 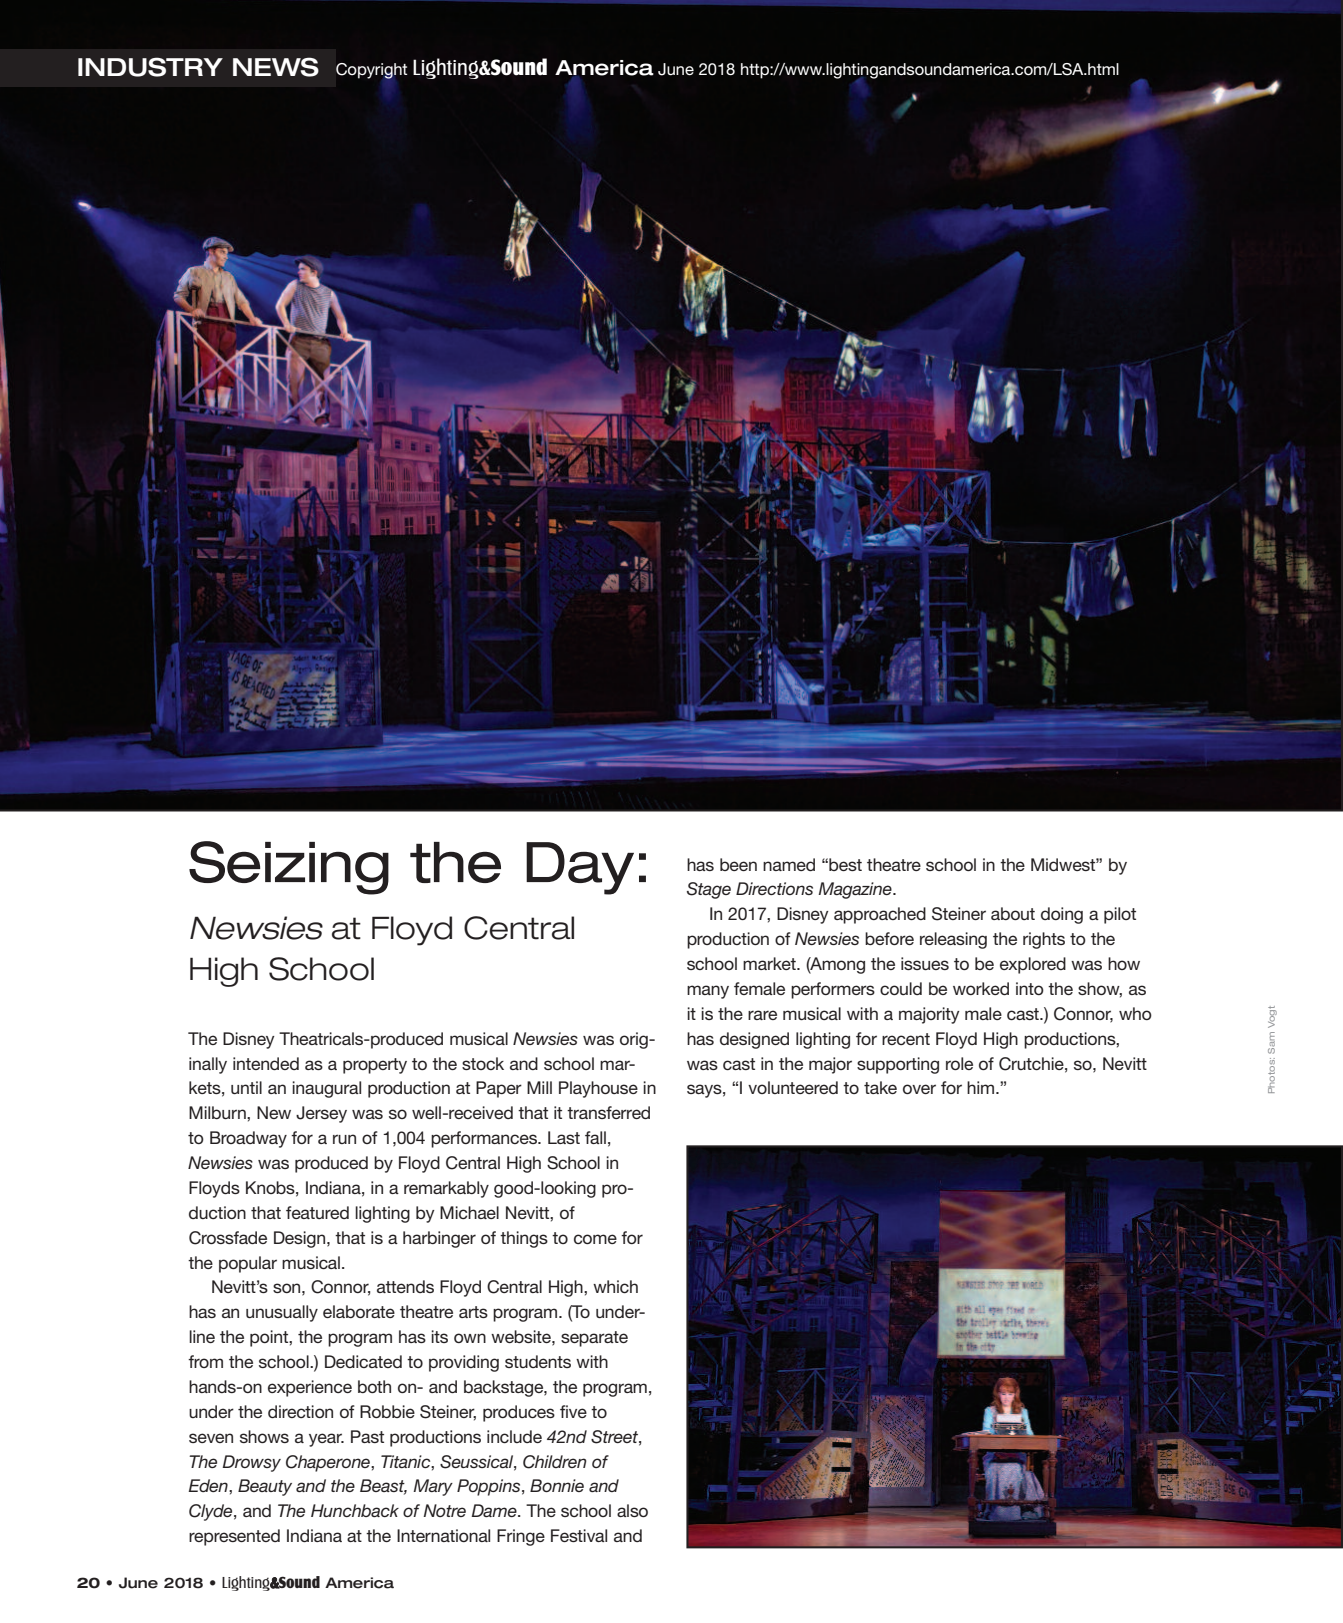 What do you see at coordinates (1030, 988) in the page?
I see `into` at bounding box center [1030, 988].
